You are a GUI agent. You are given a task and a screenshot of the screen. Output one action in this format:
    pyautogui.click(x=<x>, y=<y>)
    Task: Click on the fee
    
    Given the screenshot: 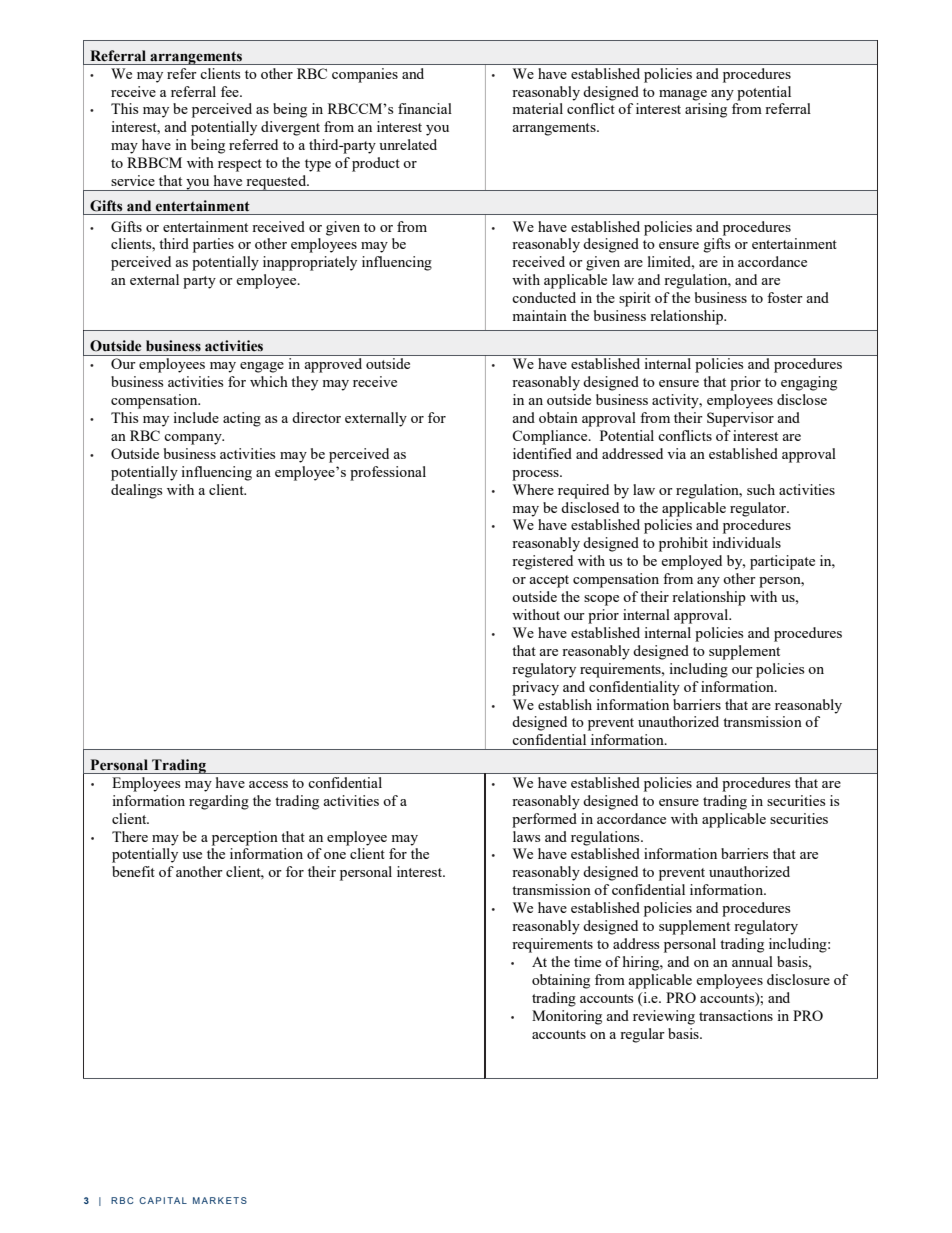 What is the action you would take?
    pyautogui.click(x=231, y=91)
